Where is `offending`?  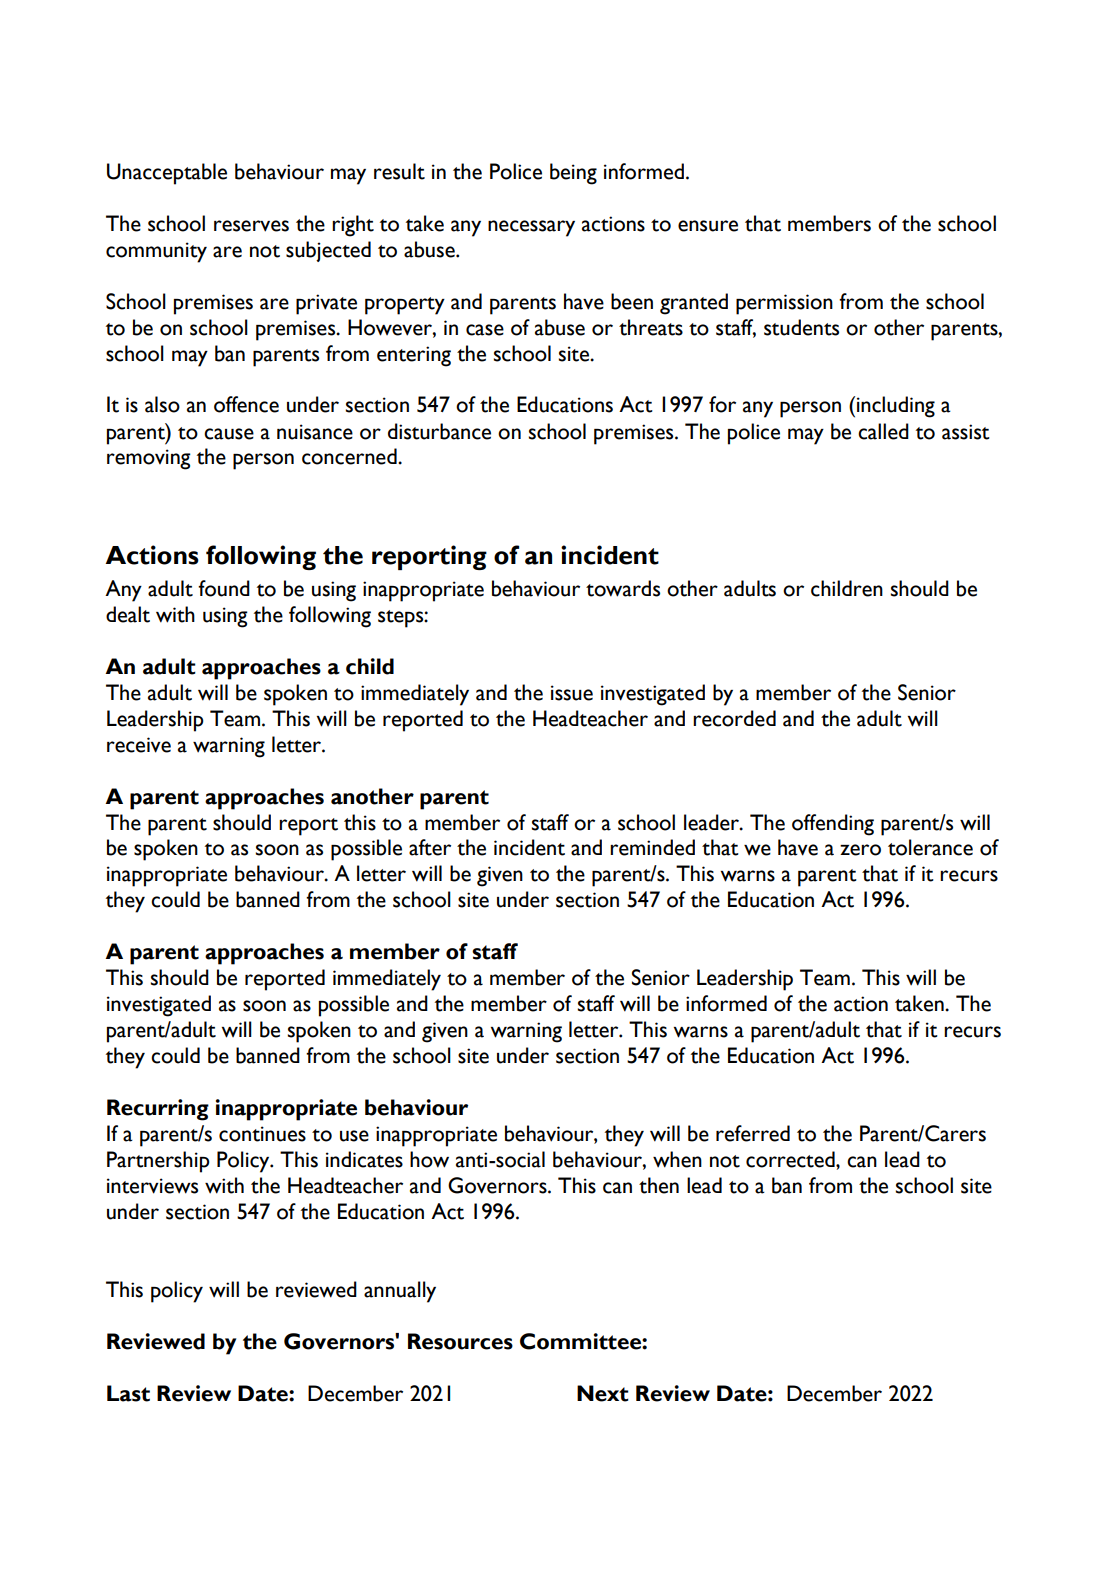 offending is located at coordinates (833, 825).
